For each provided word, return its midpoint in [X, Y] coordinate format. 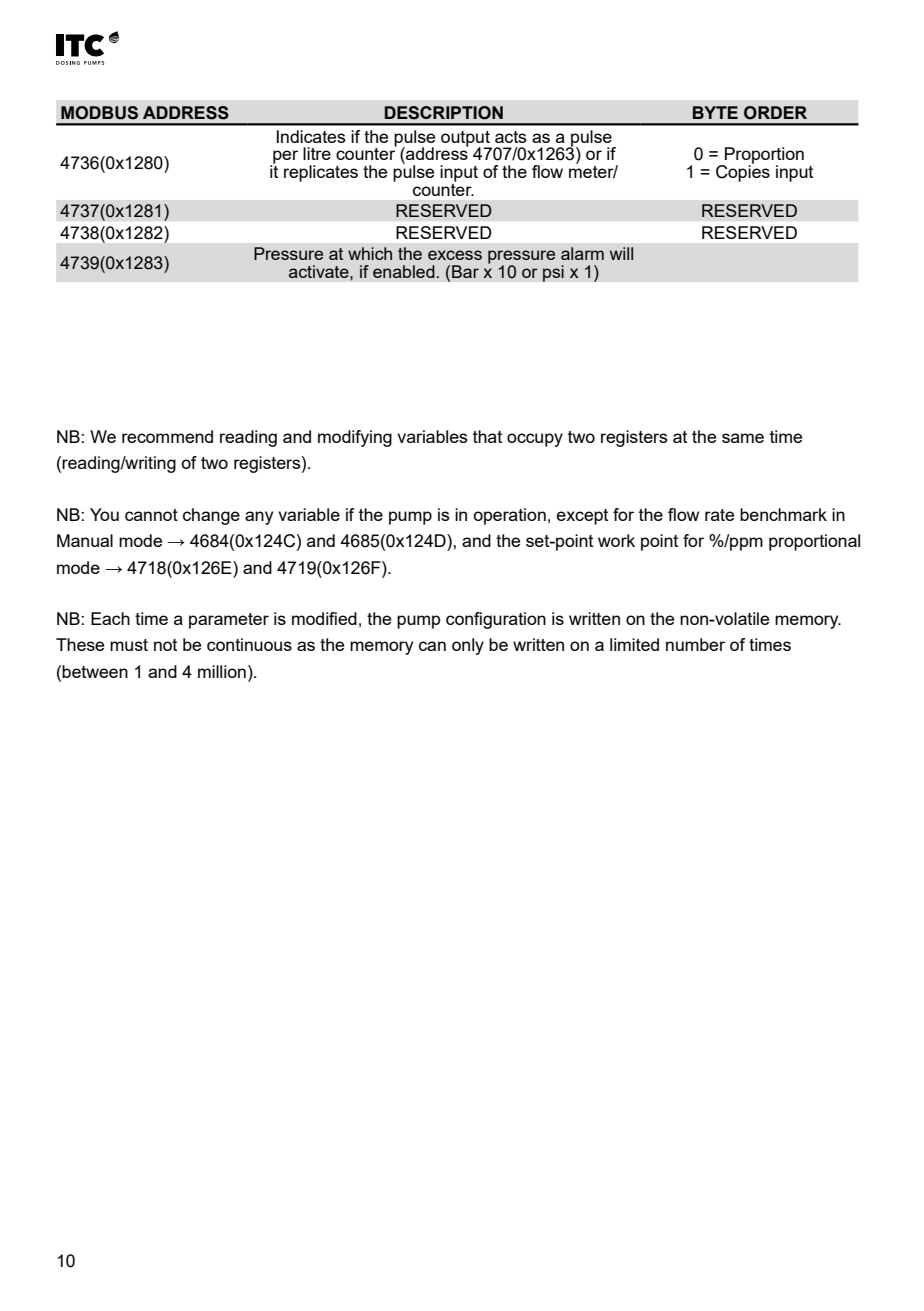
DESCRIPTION [444, 113]
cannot [151, 515]
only [468, 646]
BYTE [715, 112]
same [743, 438]
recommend [167, 436]
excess [455, 255]
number [695, 644]
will [621, 253]
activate [320, 271]
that [487, 436]
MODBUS [99, 113]
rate [719, 515]
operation [509, 516]
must [129, 645]
